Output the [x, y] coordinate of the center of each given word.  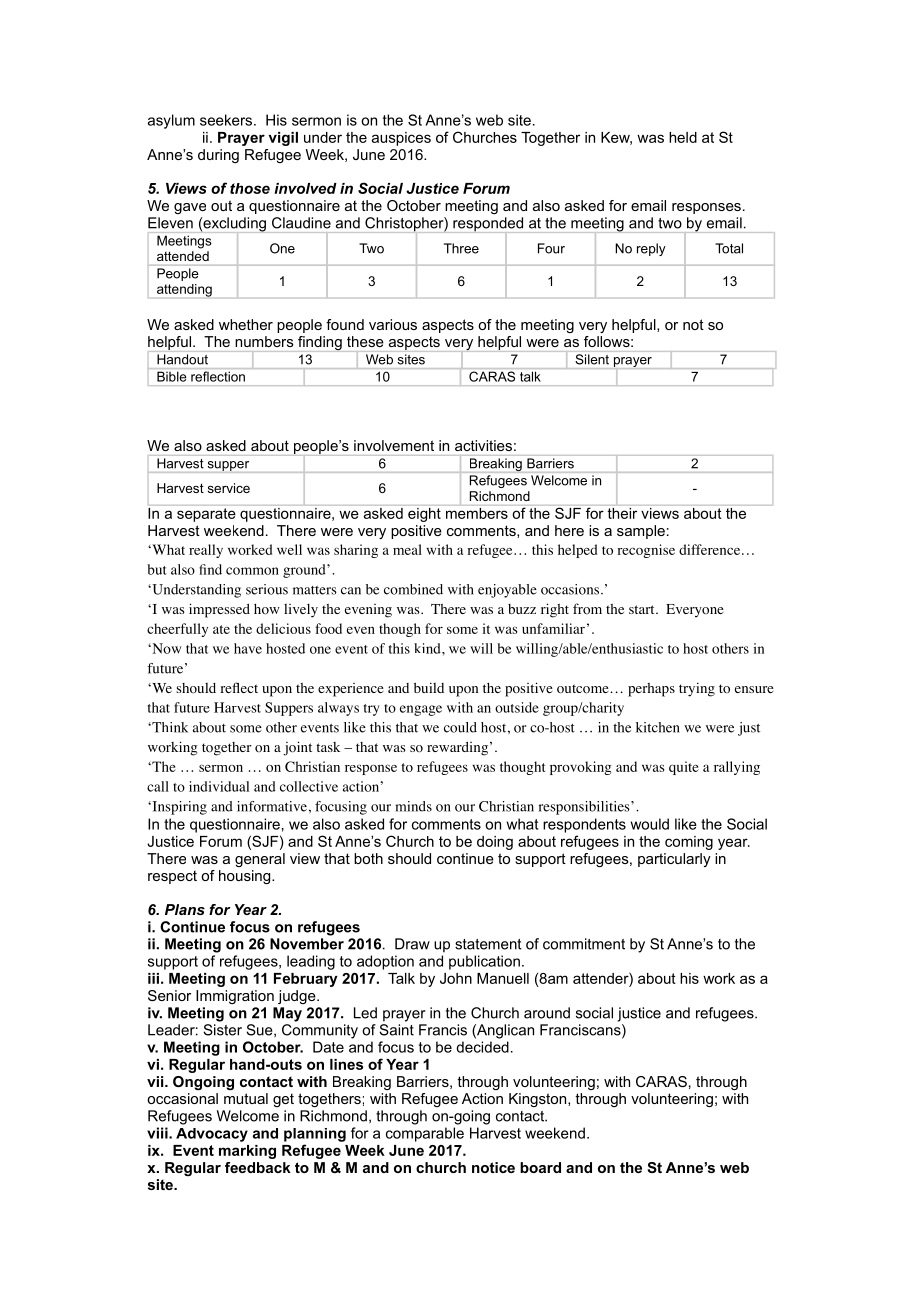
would [650, 824]
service [229, 488]
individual [219, 786]
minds [413, 806]
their [622, 513]
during [218, 156]
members [477, 513]
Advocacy [212, 1135]
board [540, 1167]
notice [493, 1167]
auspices [401, 139]
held [683, 137]
